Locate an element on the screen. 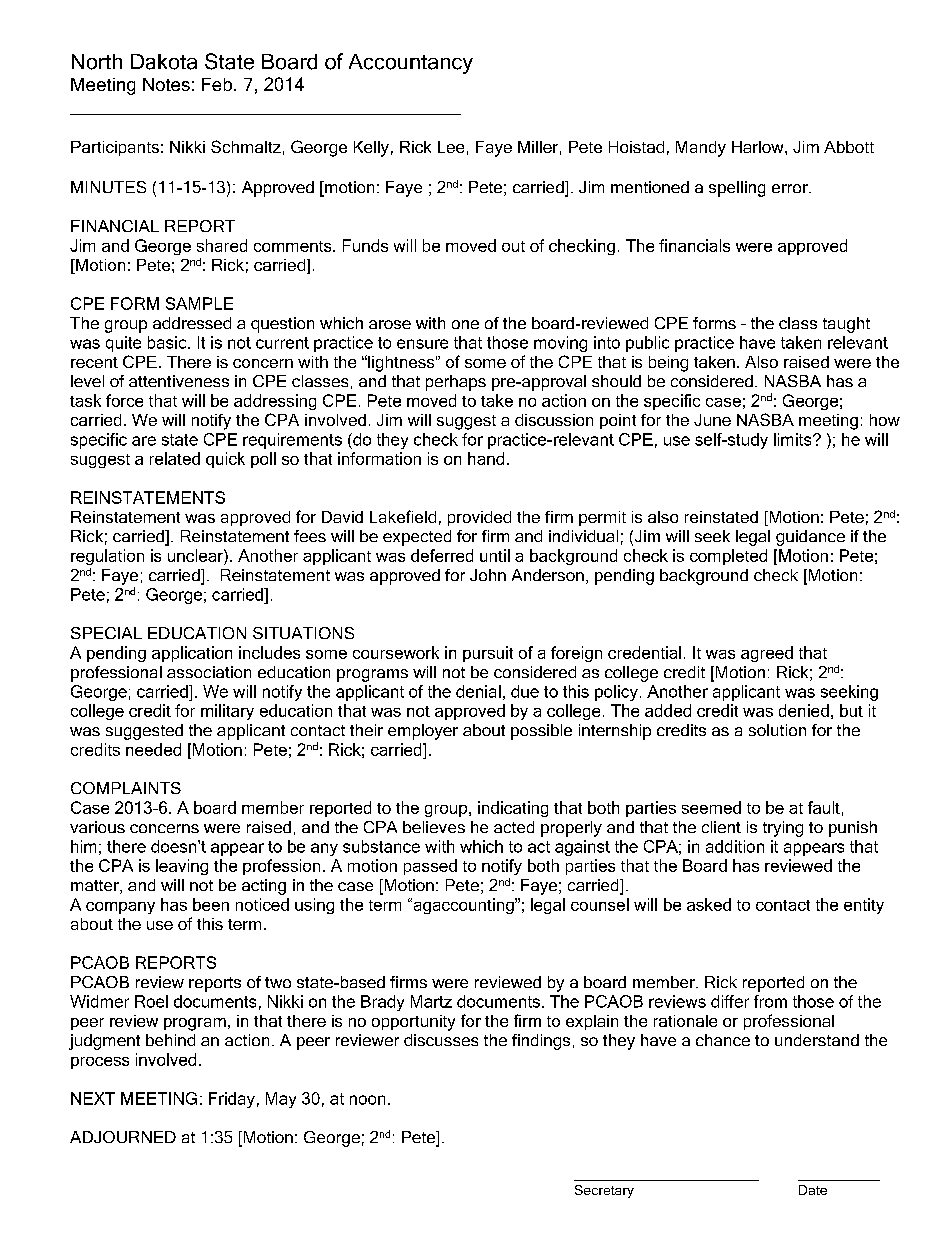  Friday is located at coordinates (232, 1100).
